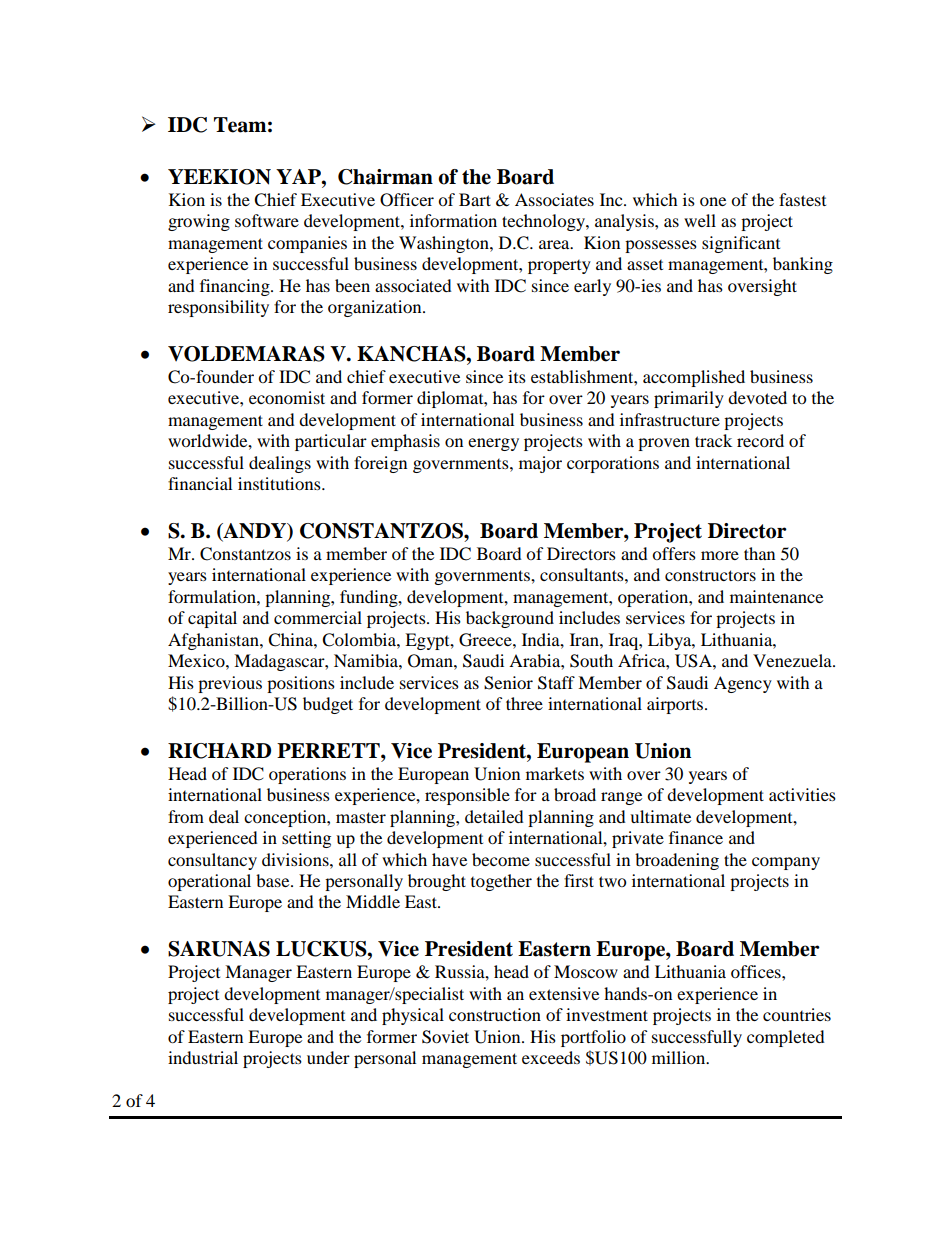 This image has width=952, height=1233. What do you see at coordinates (203, 1057) in the image?
I see `industrial` at bounding box center [203, 1057].
